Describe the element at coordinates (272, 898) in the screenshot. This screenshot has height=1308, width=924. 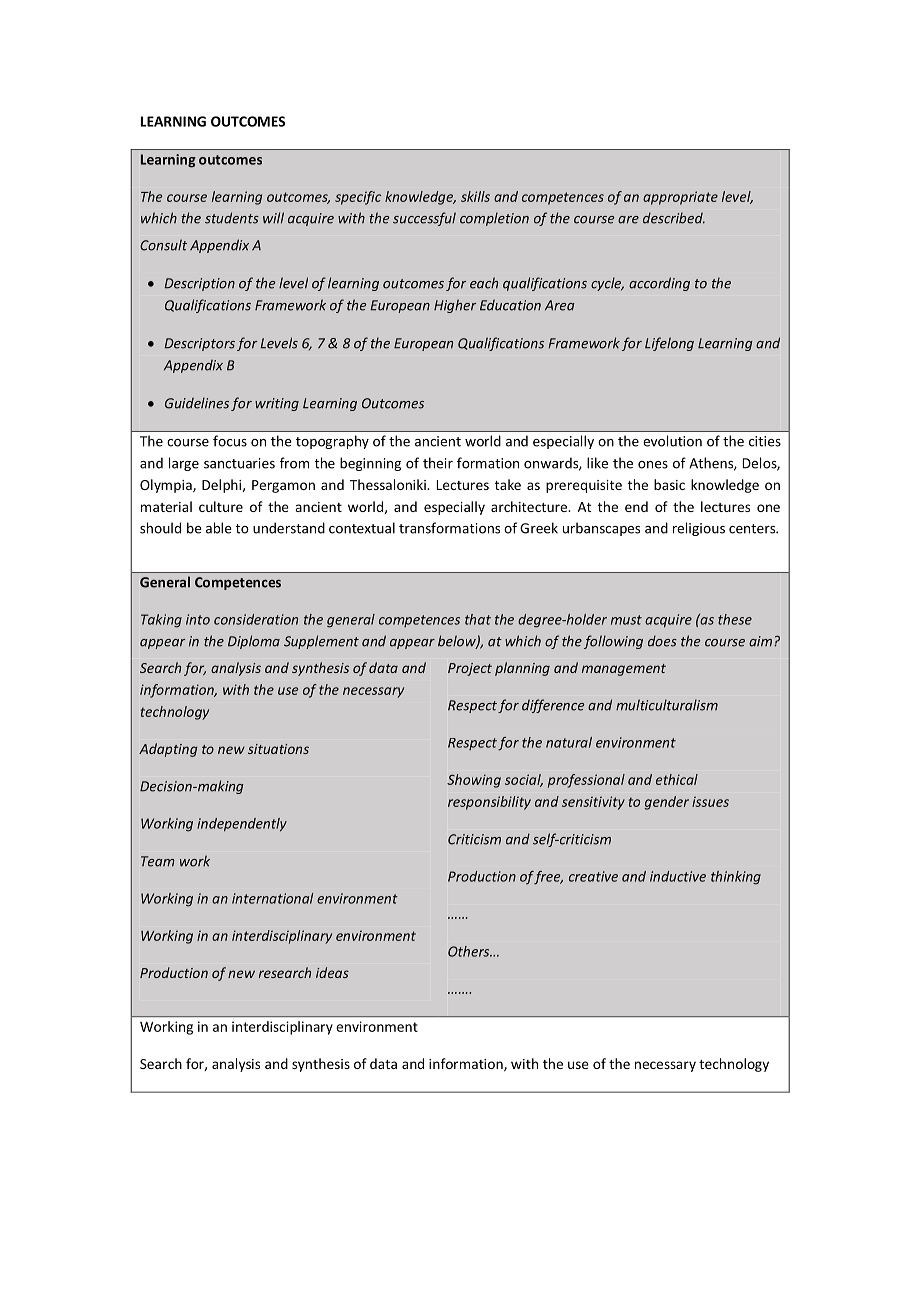
I see `international` at that location.
